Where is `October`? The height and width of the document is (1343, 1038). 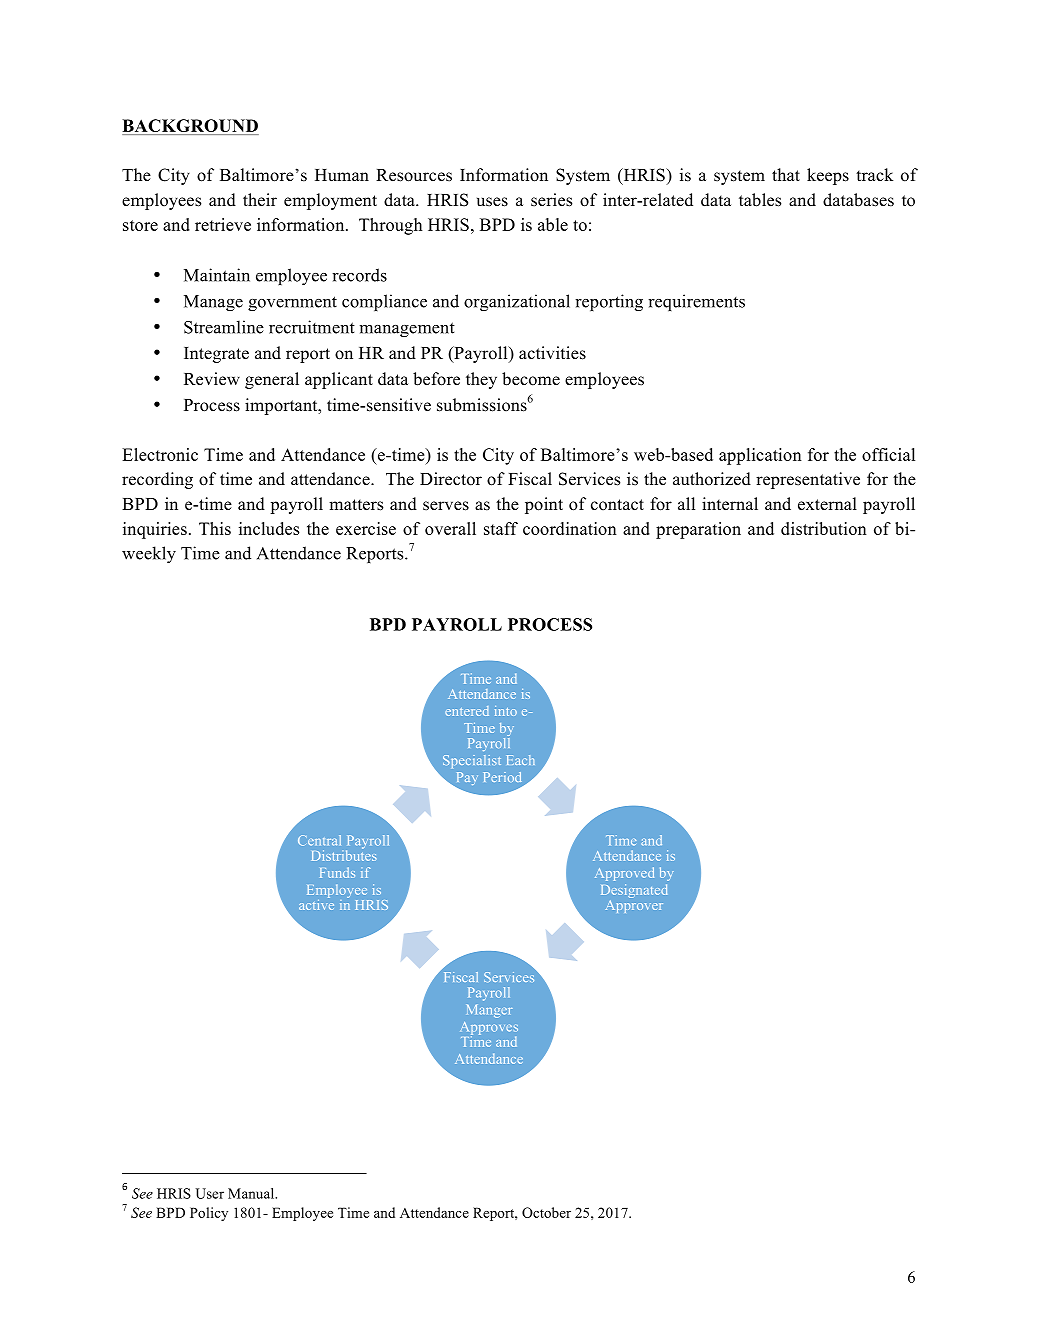 October is located at coordinates (546, 1212).
